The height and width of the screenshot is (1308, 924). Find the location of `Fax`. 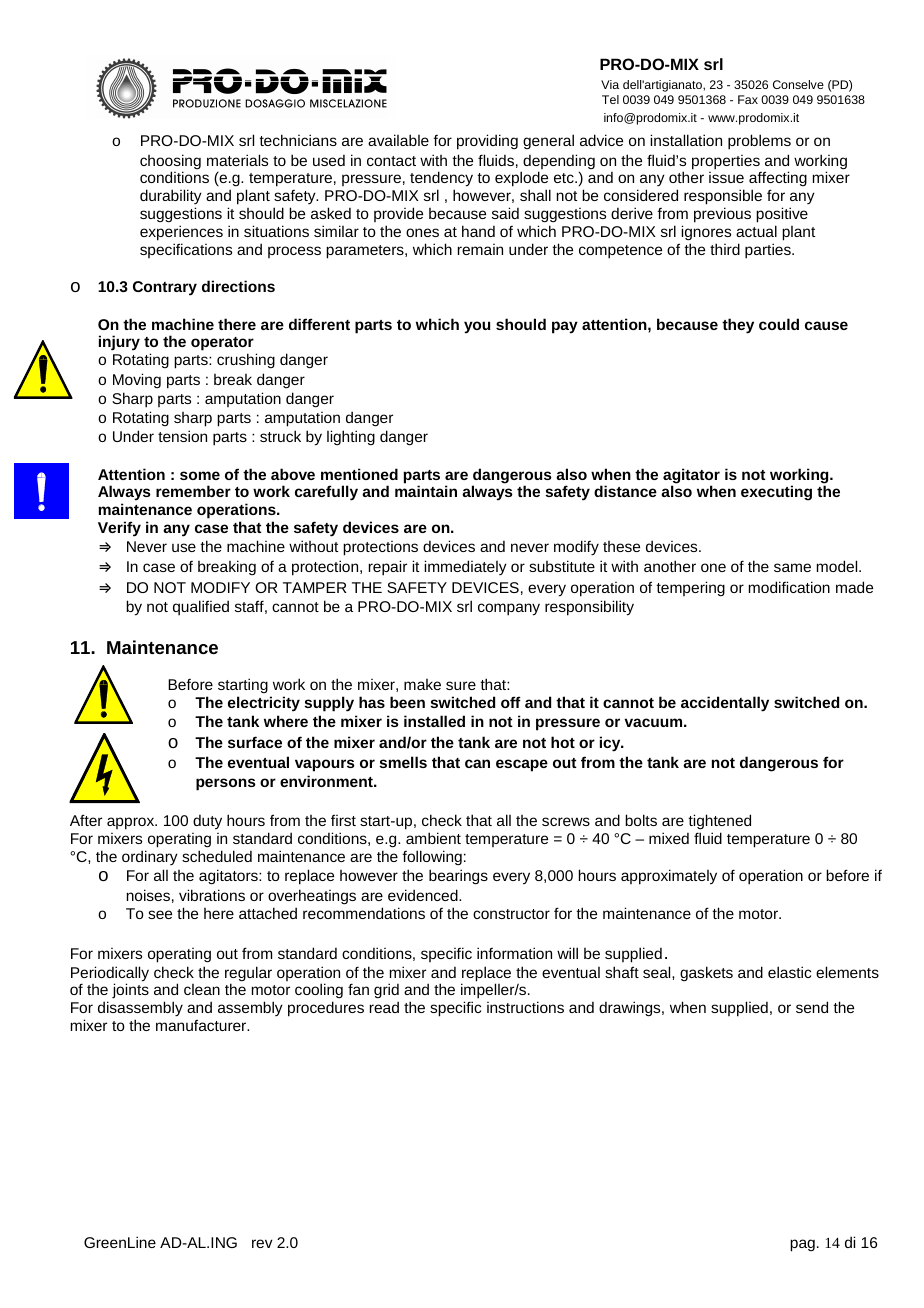

Fax is located at coordinates (748, 99).
